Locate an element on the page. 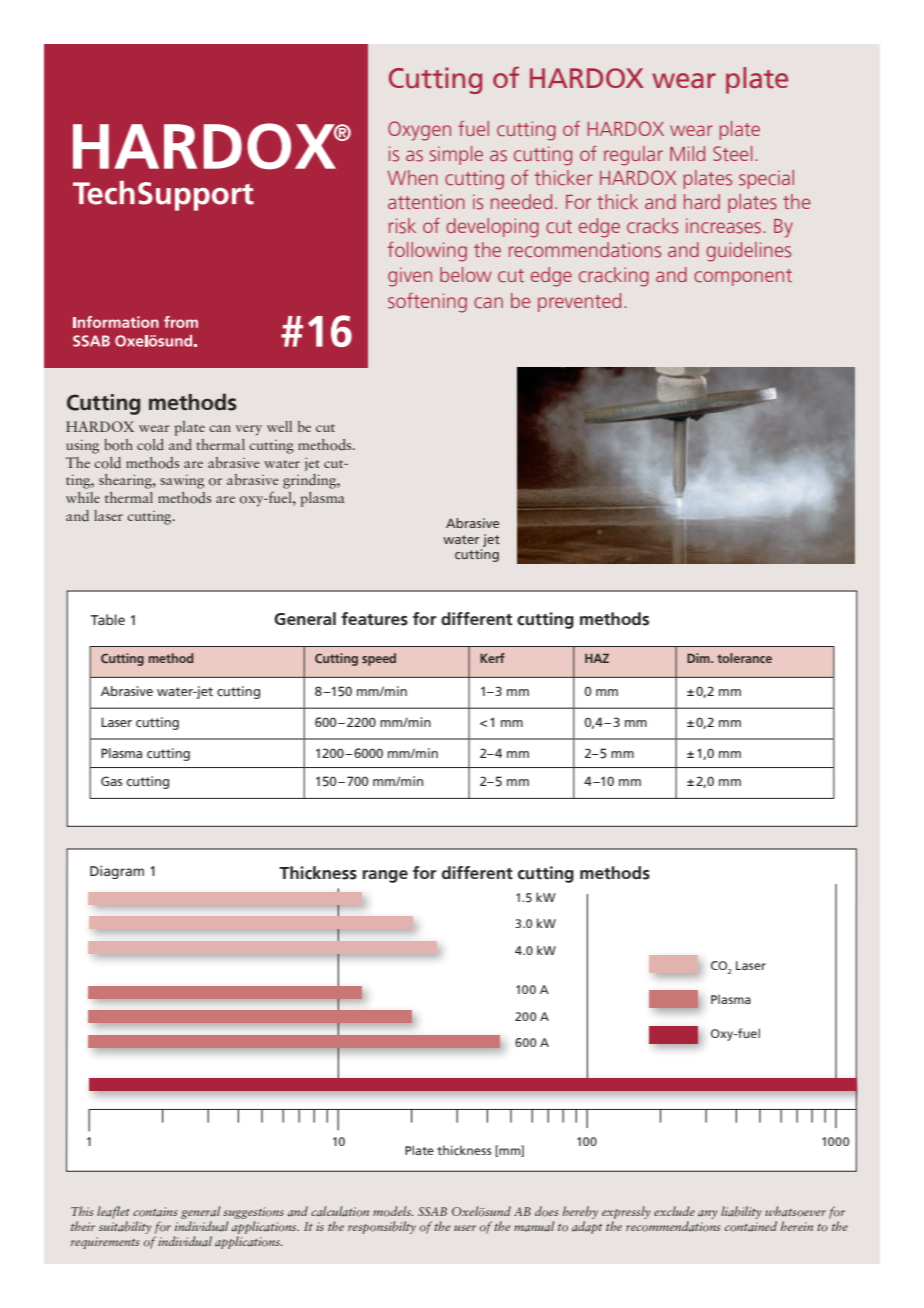  contains is located at coordinates (155, 1212).
